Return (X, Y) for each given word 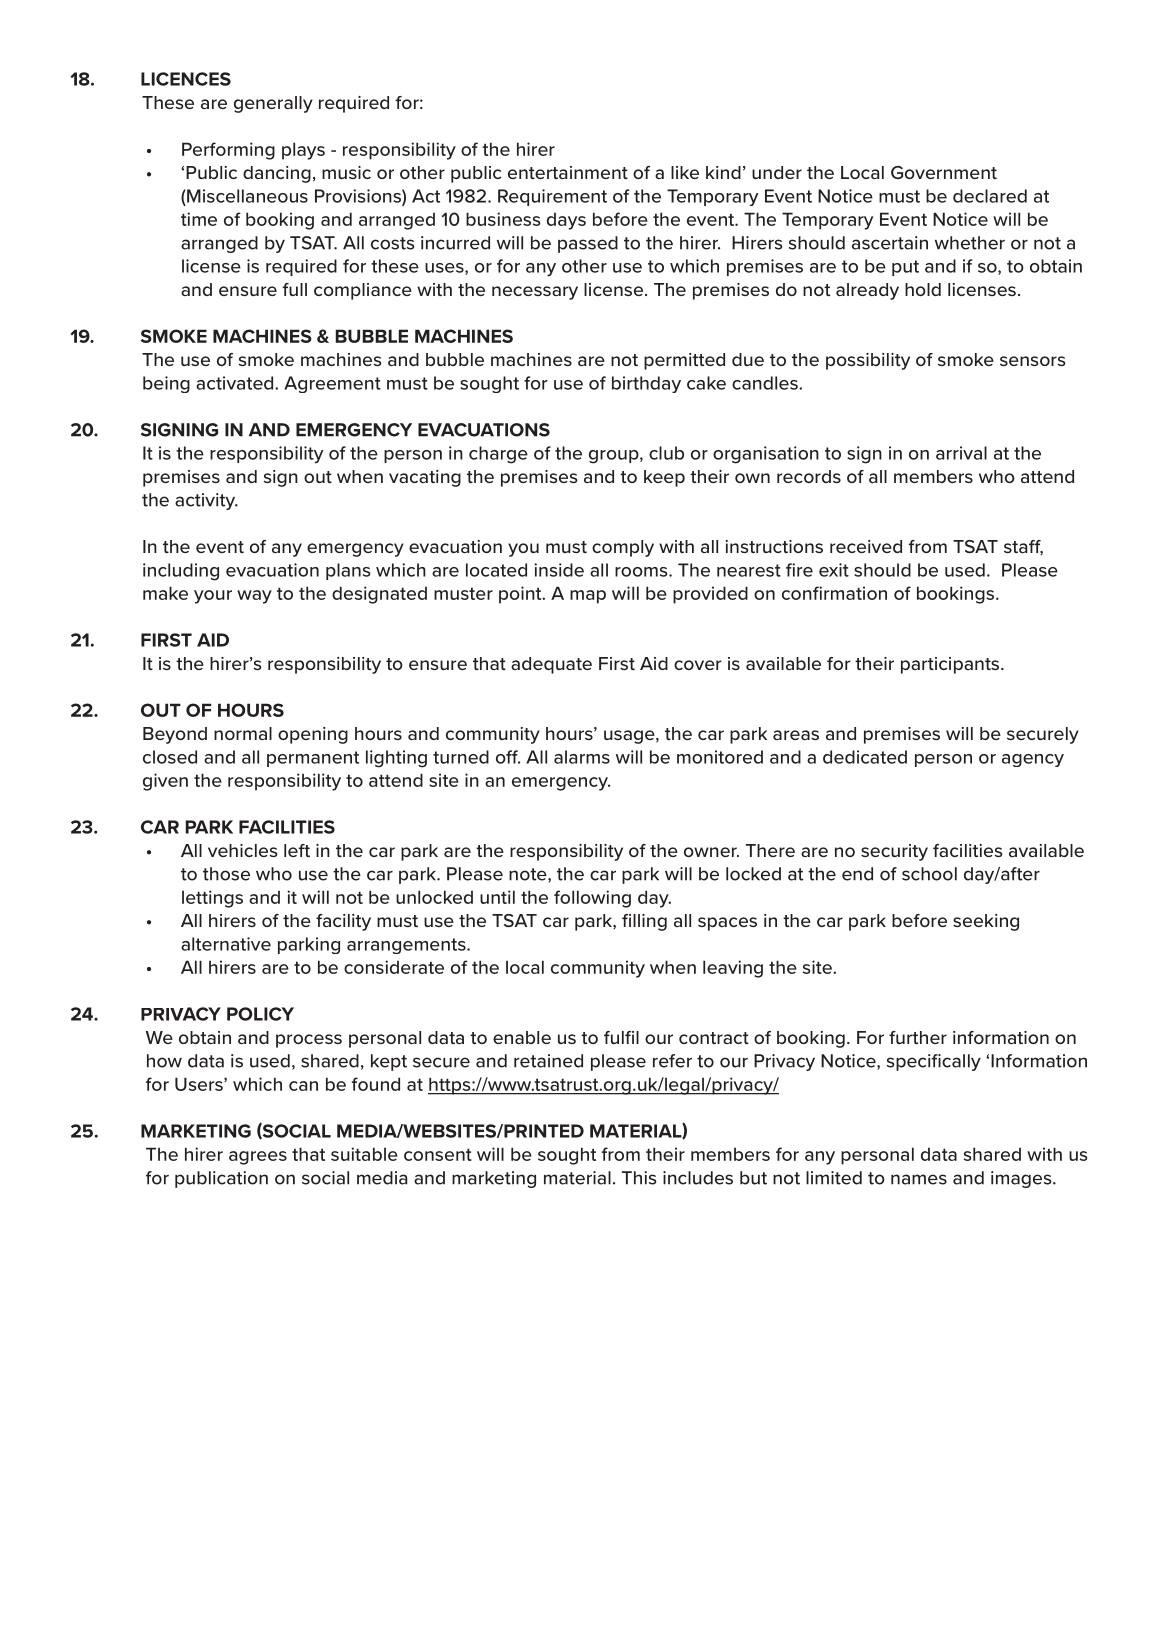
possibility (868, 361)
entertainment (568, 172)
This (639, 1178)
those (226, 874)
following (592, 899)
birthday (646, 384)
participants (951, 665)
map (588, 597)
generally (273, 104)
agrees (258, 1158)
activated (236, 383)
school (929, 874)
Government (944, 172)
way (254, 597)
